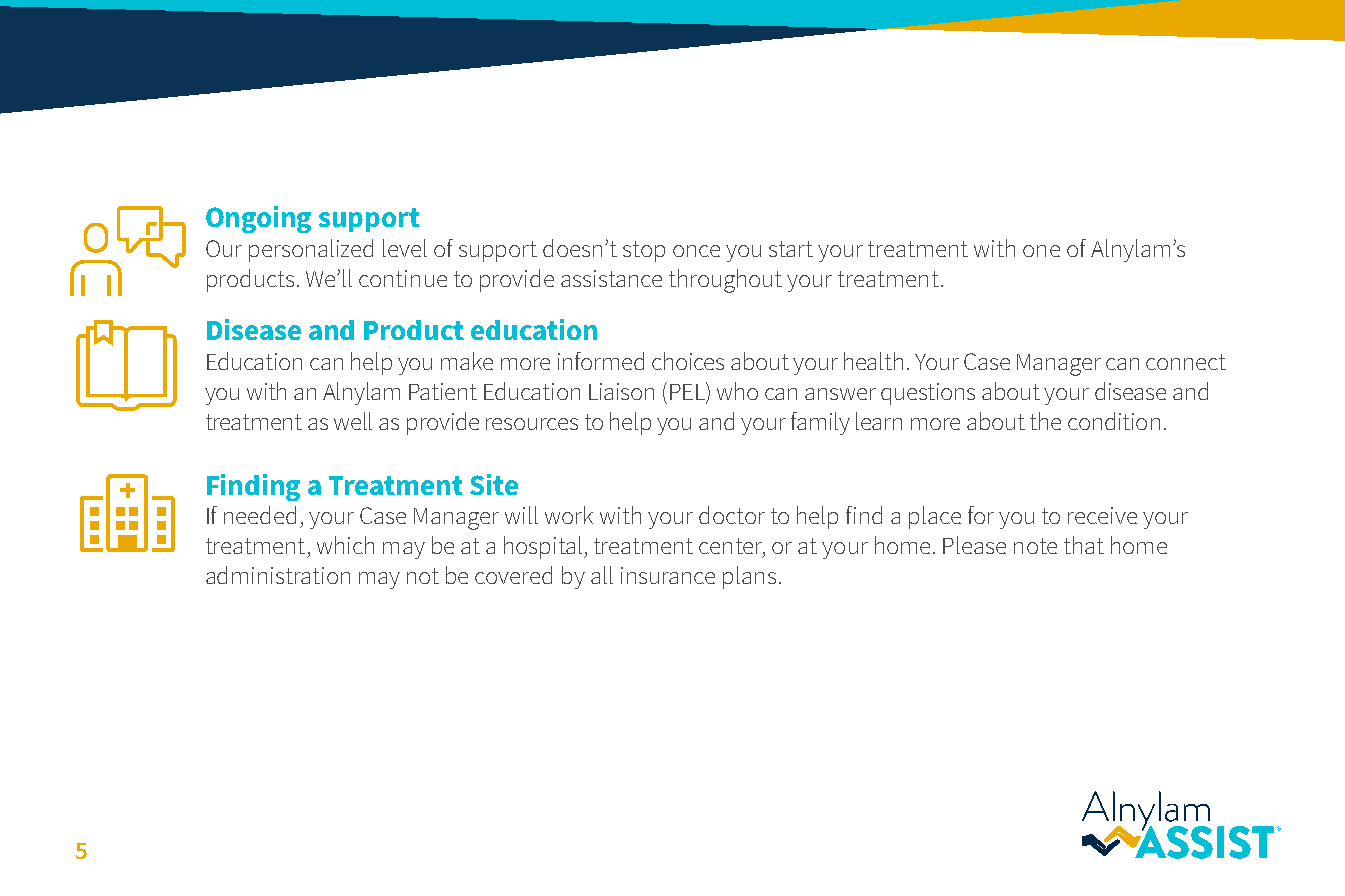  What do you see at coordinates (749, 577) in the screenshot?
I see `plans` at bounding box center [749, 577].
